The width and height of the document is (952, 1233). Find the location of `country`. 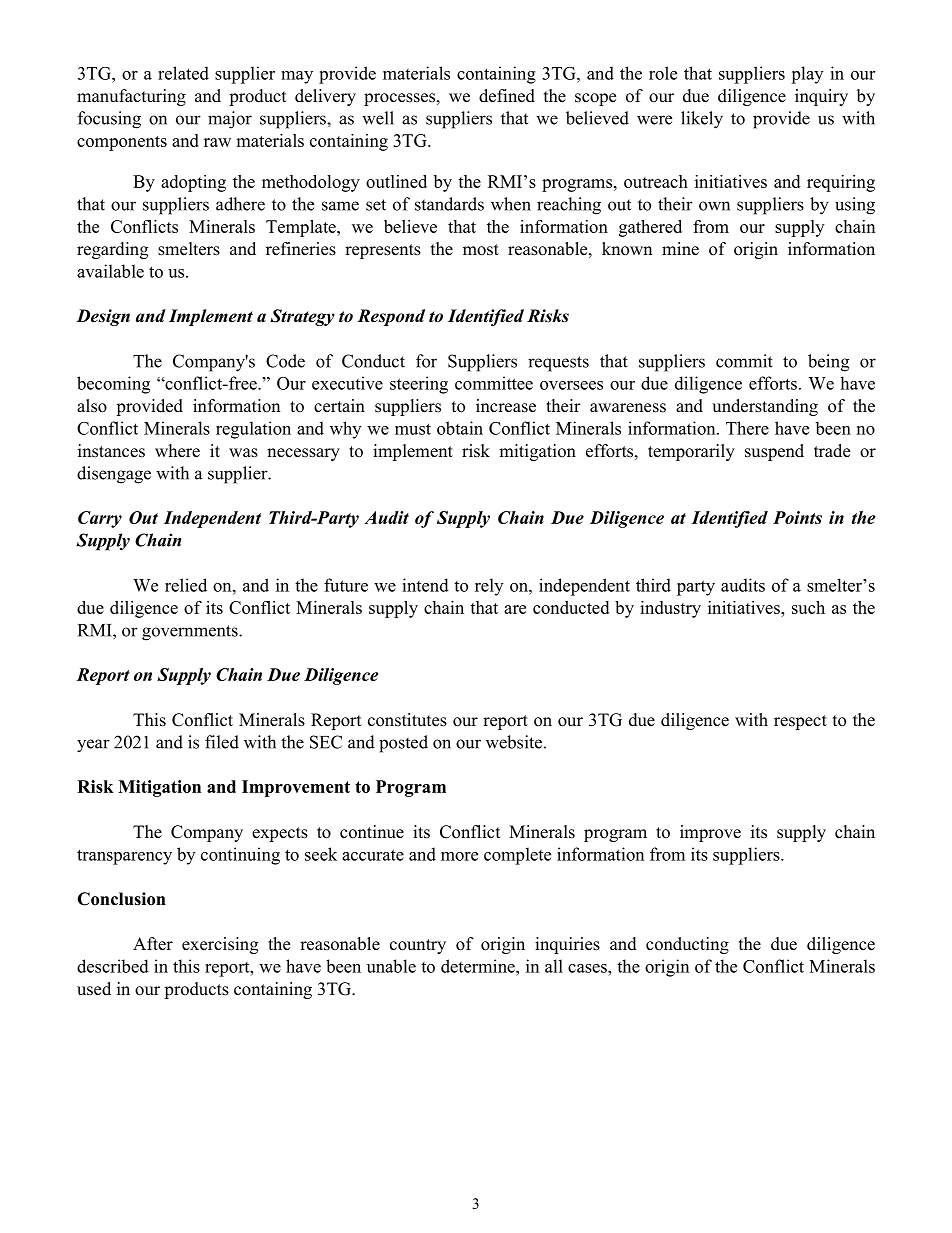

country is located at coordinates (418, 946).
